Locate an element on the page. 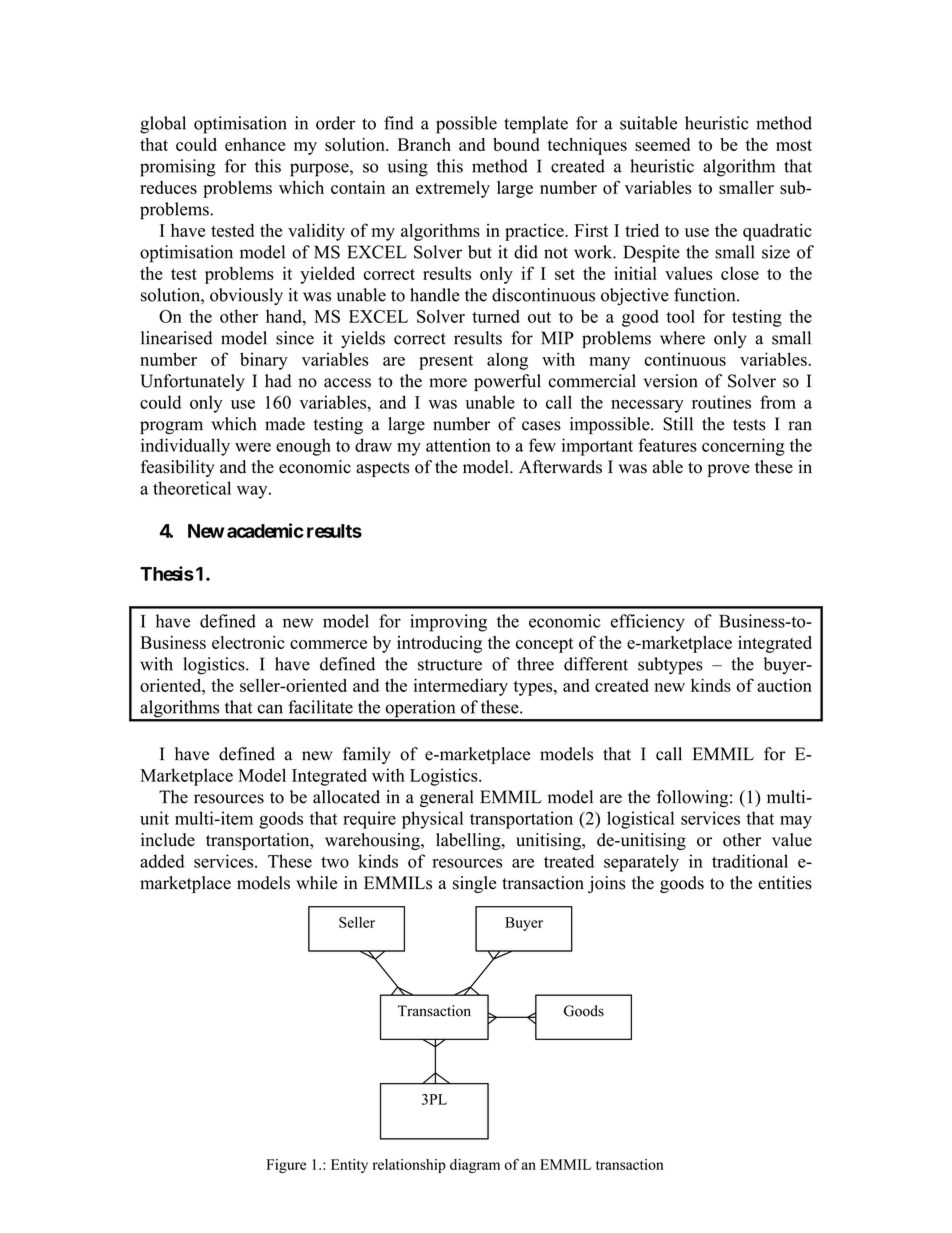  way is located at coordinates (253, 492).
